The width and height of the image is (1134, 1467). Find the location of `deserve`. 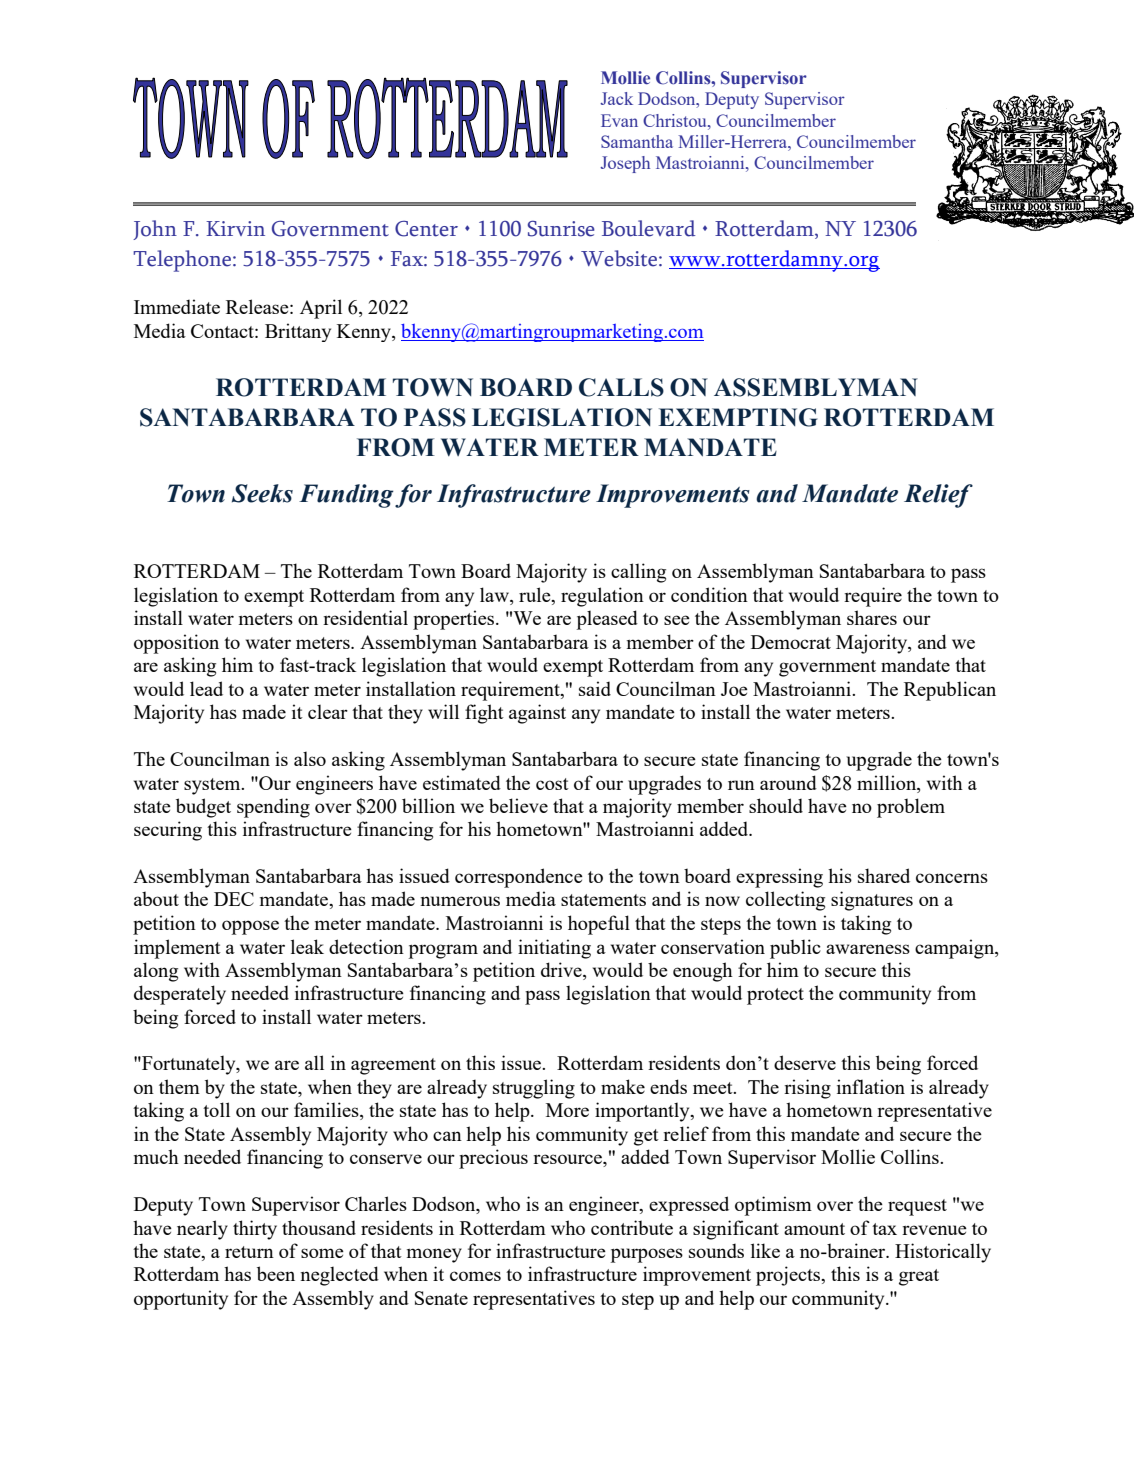

deserve is located at coordinates (805, 1062).
